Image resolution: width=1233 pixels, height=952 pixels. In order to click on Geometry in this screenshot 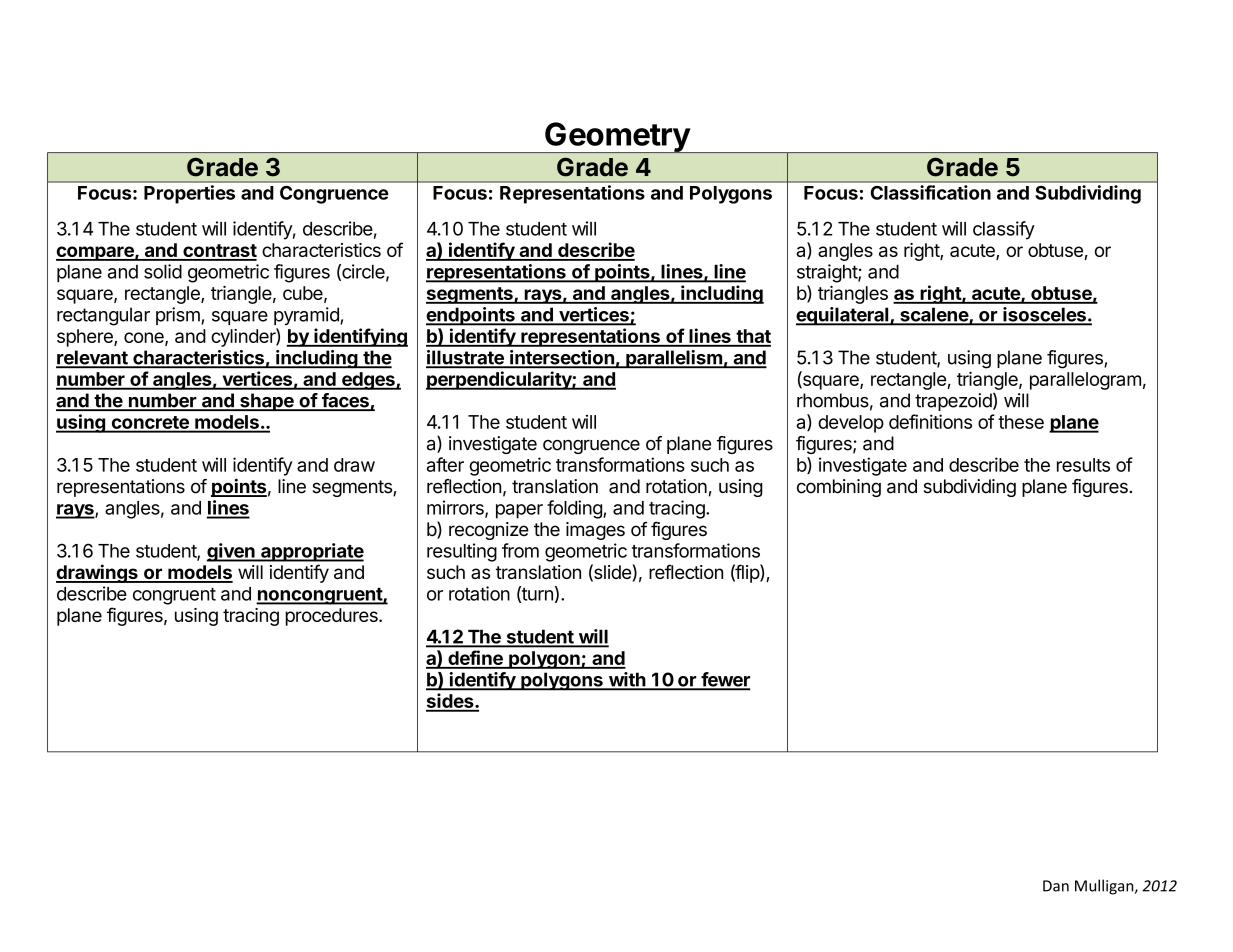, I will do `click(617, 137)`.
